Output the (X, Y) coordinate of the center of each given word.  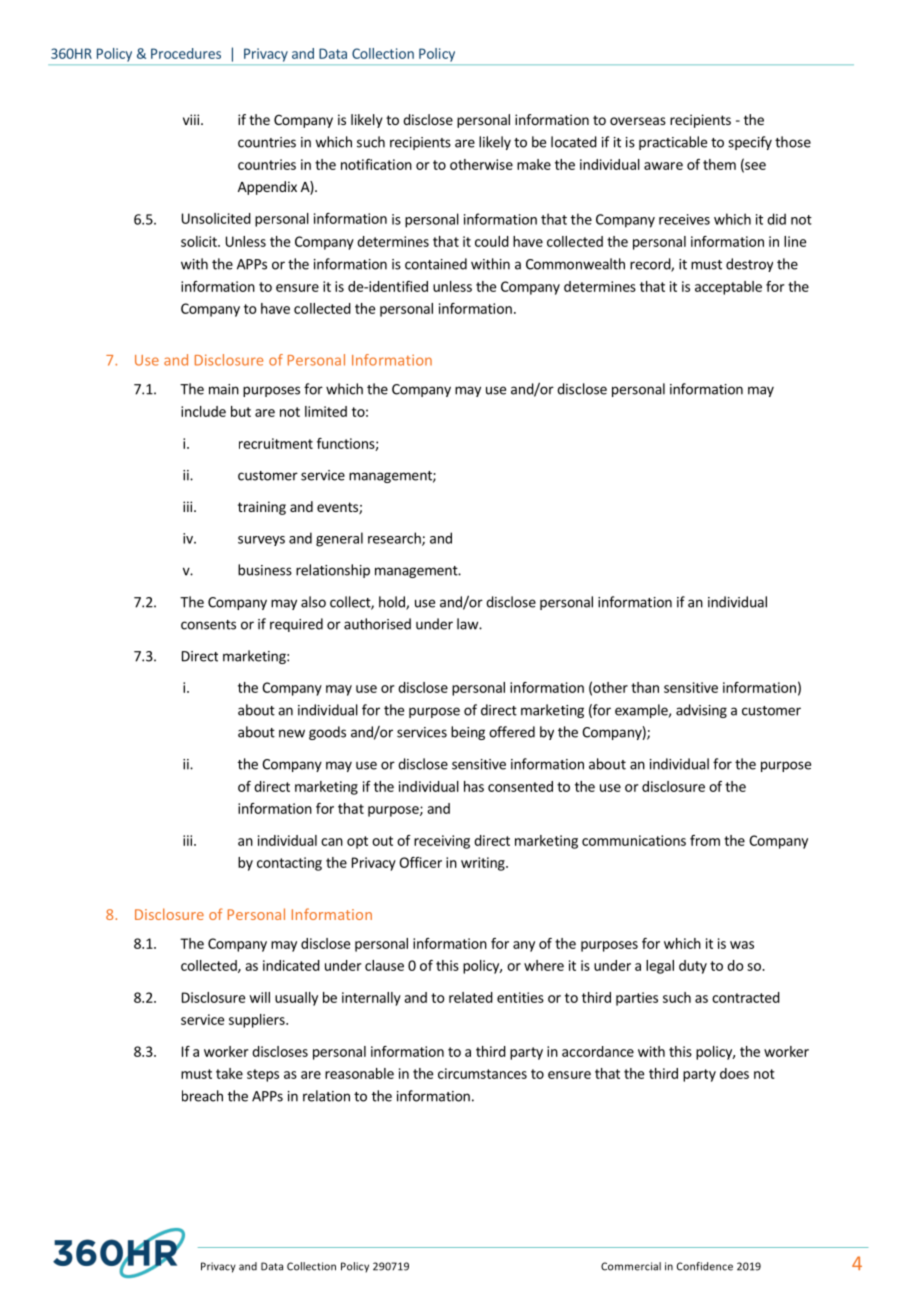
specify (750, 143)
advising (701, 711)
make (534, 164)
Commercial (631, 1266)
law (468, 624)
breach (202, 1096)
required (296, 625)
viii (191, 119)
